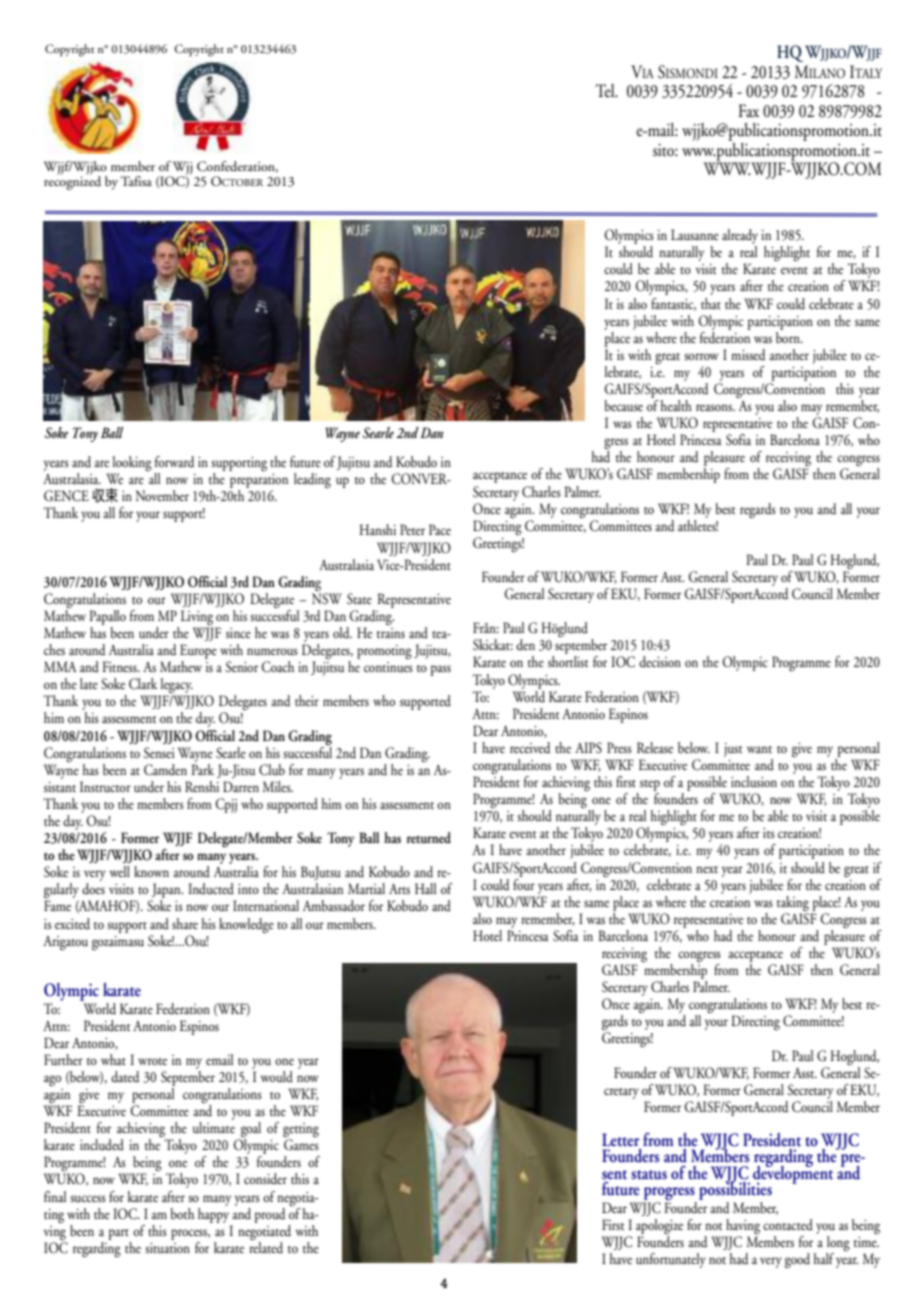 Image resolution: width=924 pixels, height=1308 pixels. Describe the element at coordinates (793, 903) in the screenshot. I see `taking` at that location.
